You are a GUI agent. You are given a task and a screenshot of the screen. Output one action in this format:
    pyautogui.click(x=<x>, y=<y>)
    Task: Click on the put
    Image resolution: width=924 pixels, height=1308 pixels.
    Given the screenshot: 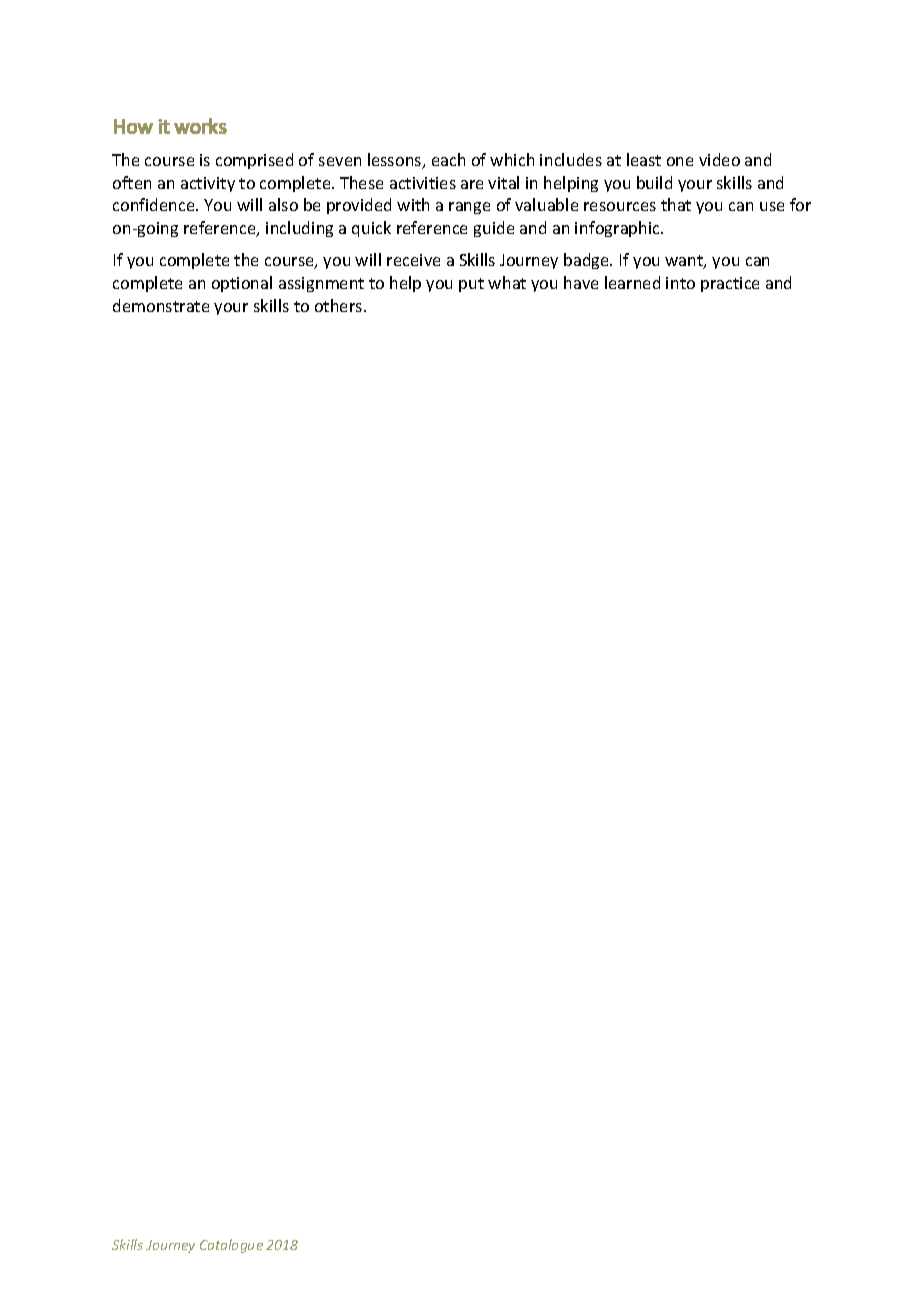 What is the action you would take?
    pyautogui.click(x=471, y=285)
